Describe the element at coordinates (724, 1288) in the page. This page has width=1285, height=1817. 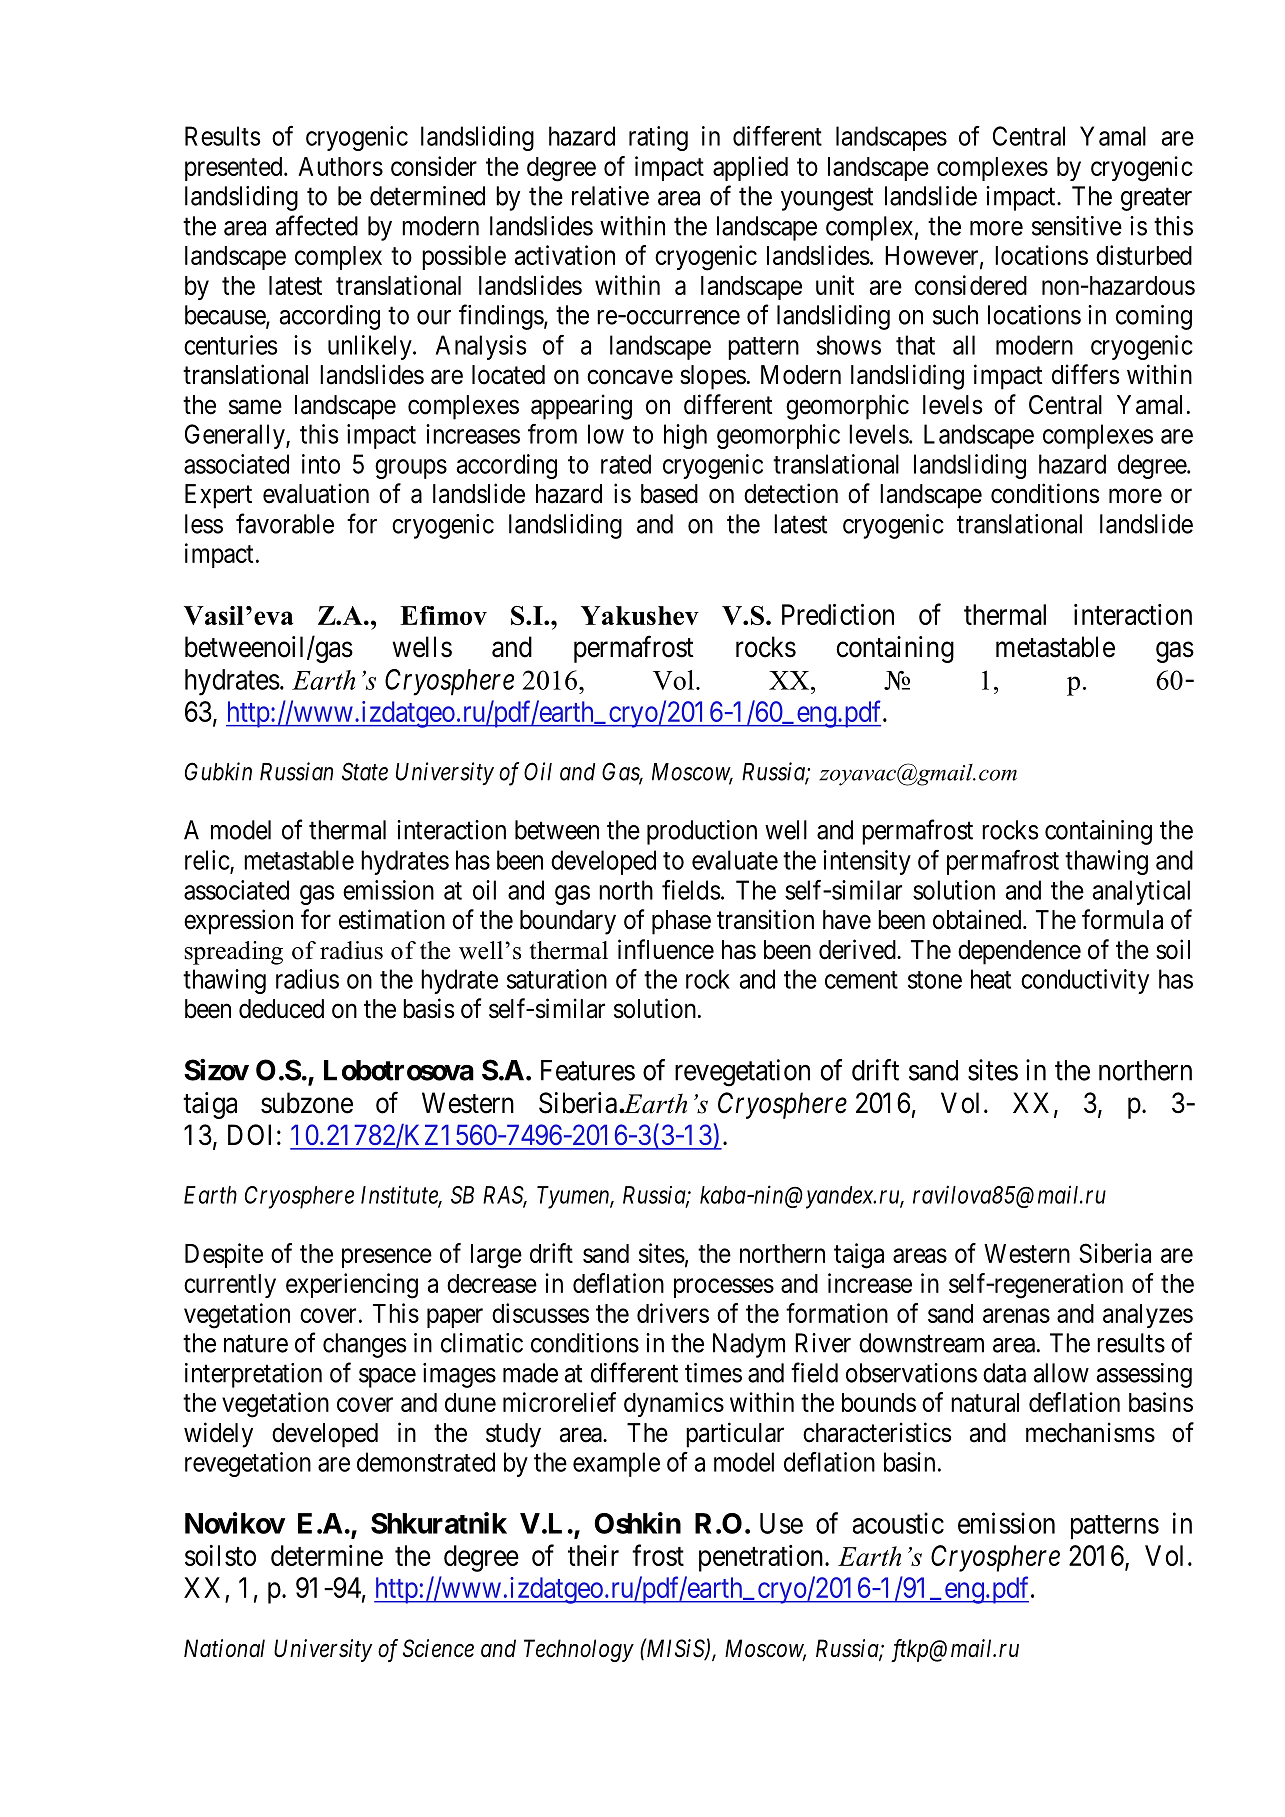
I see `processes` at that location.
